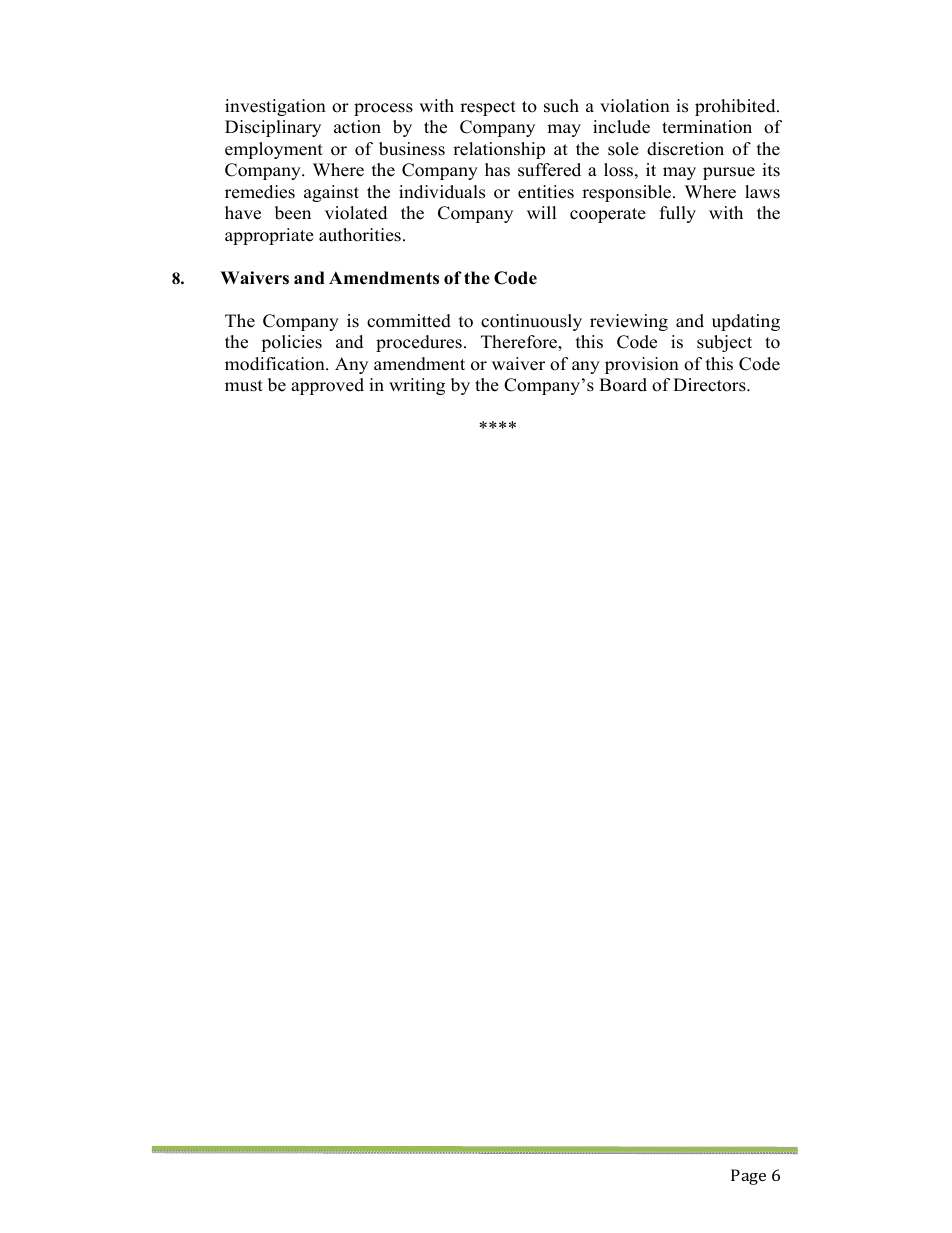 The width and height of the screenshot is (952, 1233). Describe the element at coordinates (274, 150) in the screenshot. I see `employment` at that location.
